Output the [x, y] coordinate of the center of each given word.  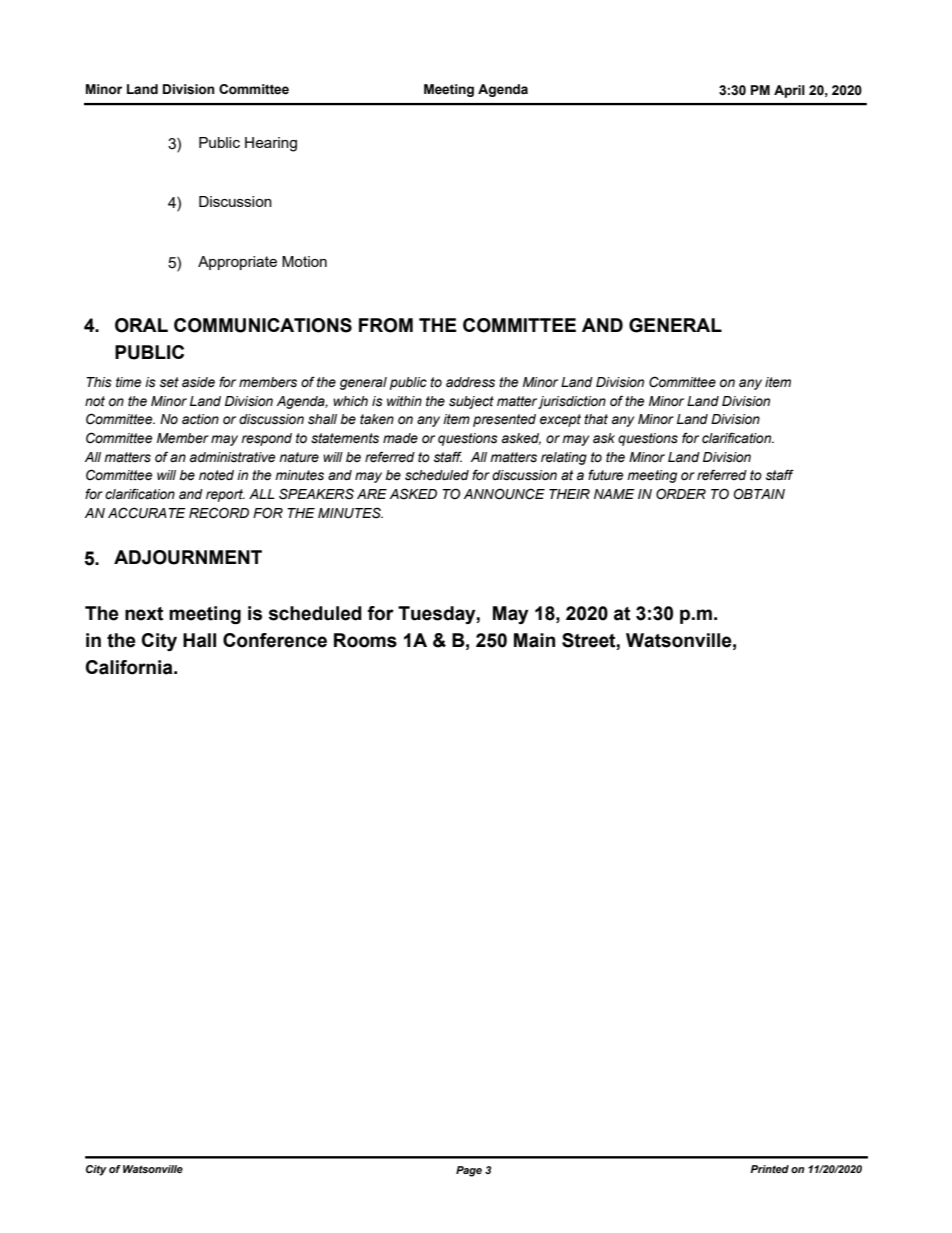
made [400, 438]
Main [534, 640]
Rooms [365, 640]
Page [469, 1171]
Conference [275, 640]
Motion [304, 261]
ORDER [681, 494]
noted [216, 475]
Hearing [271, 144]
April [789, 91]
